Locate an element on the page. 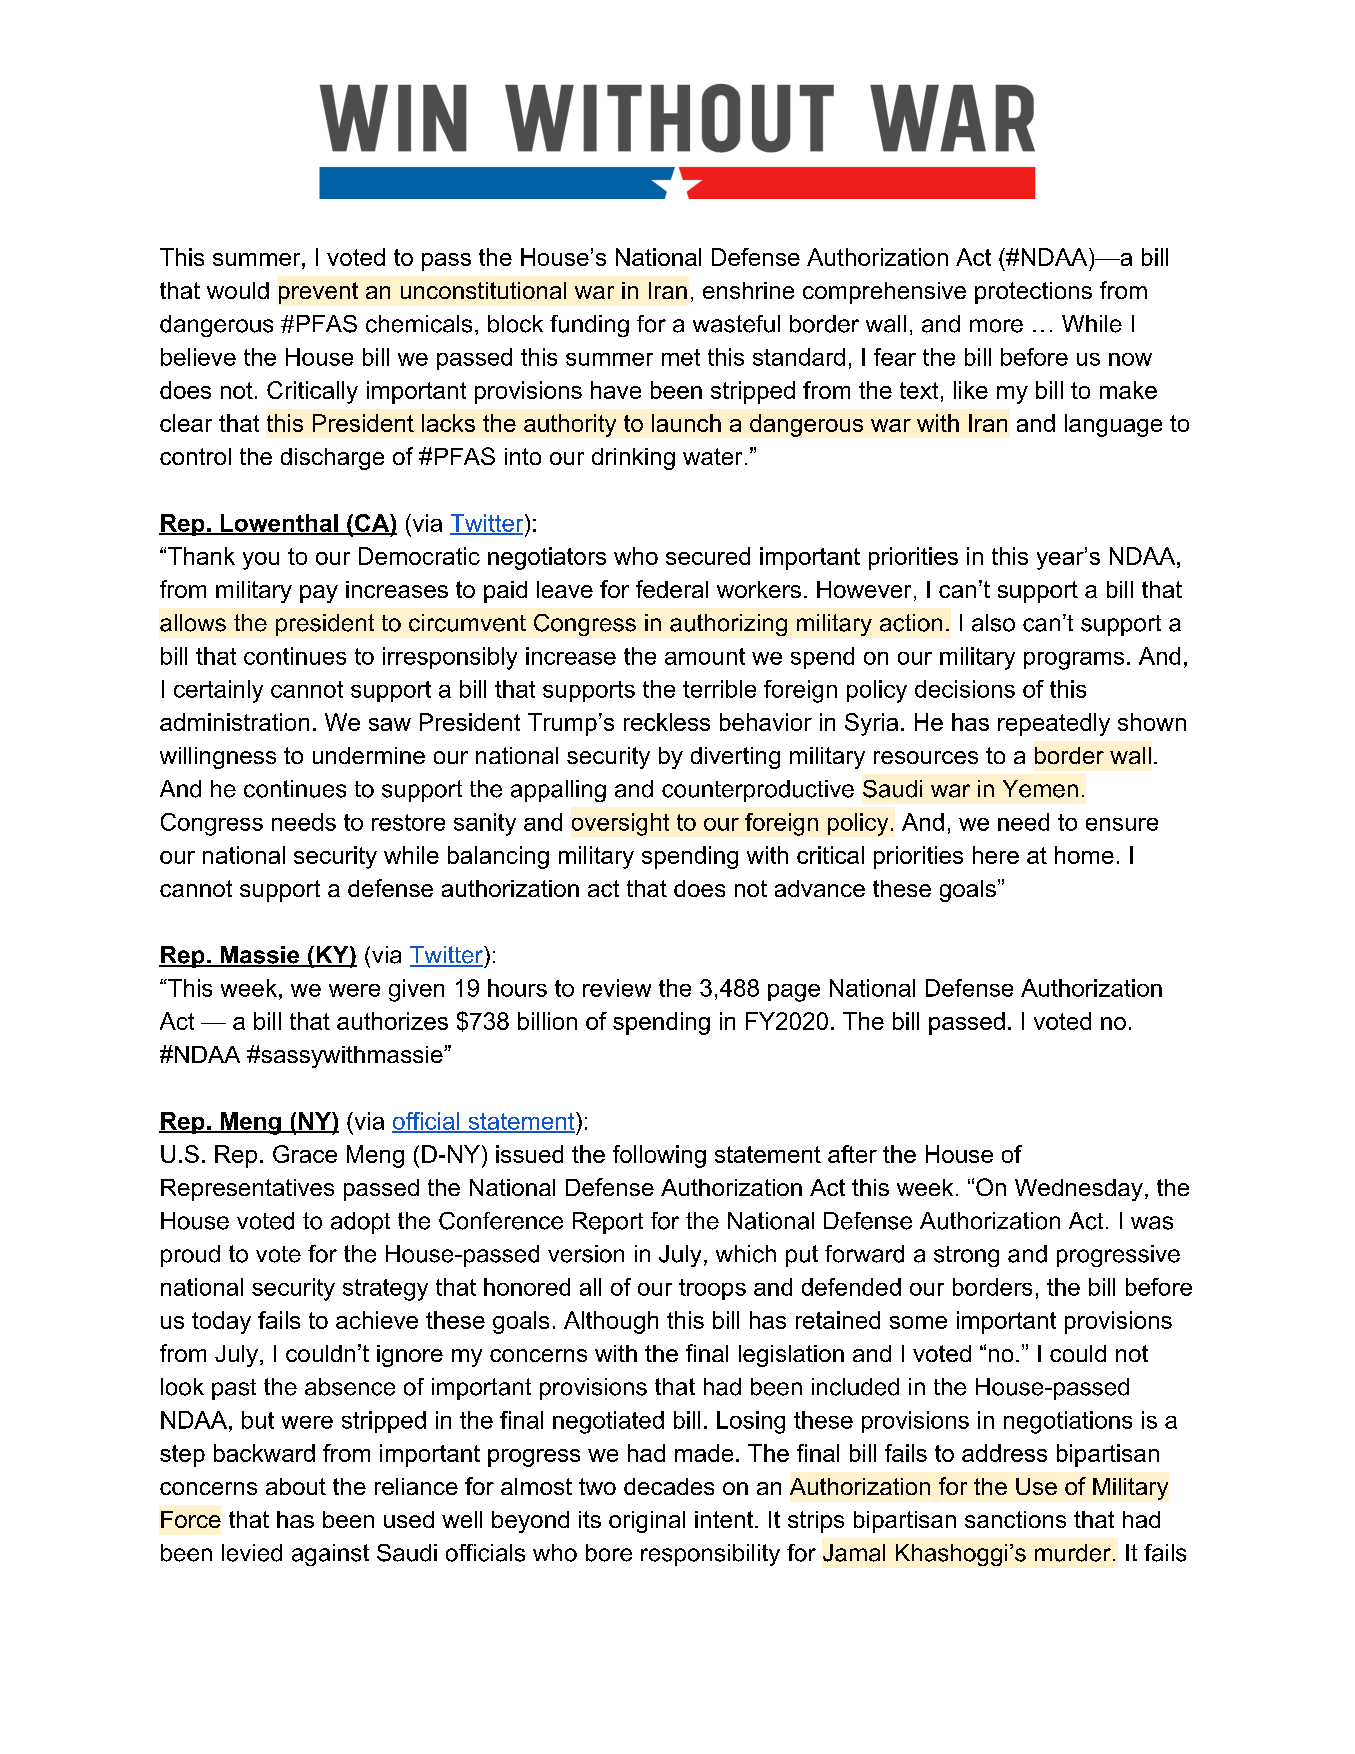  Grace is located at coordinates (305, 1154).
